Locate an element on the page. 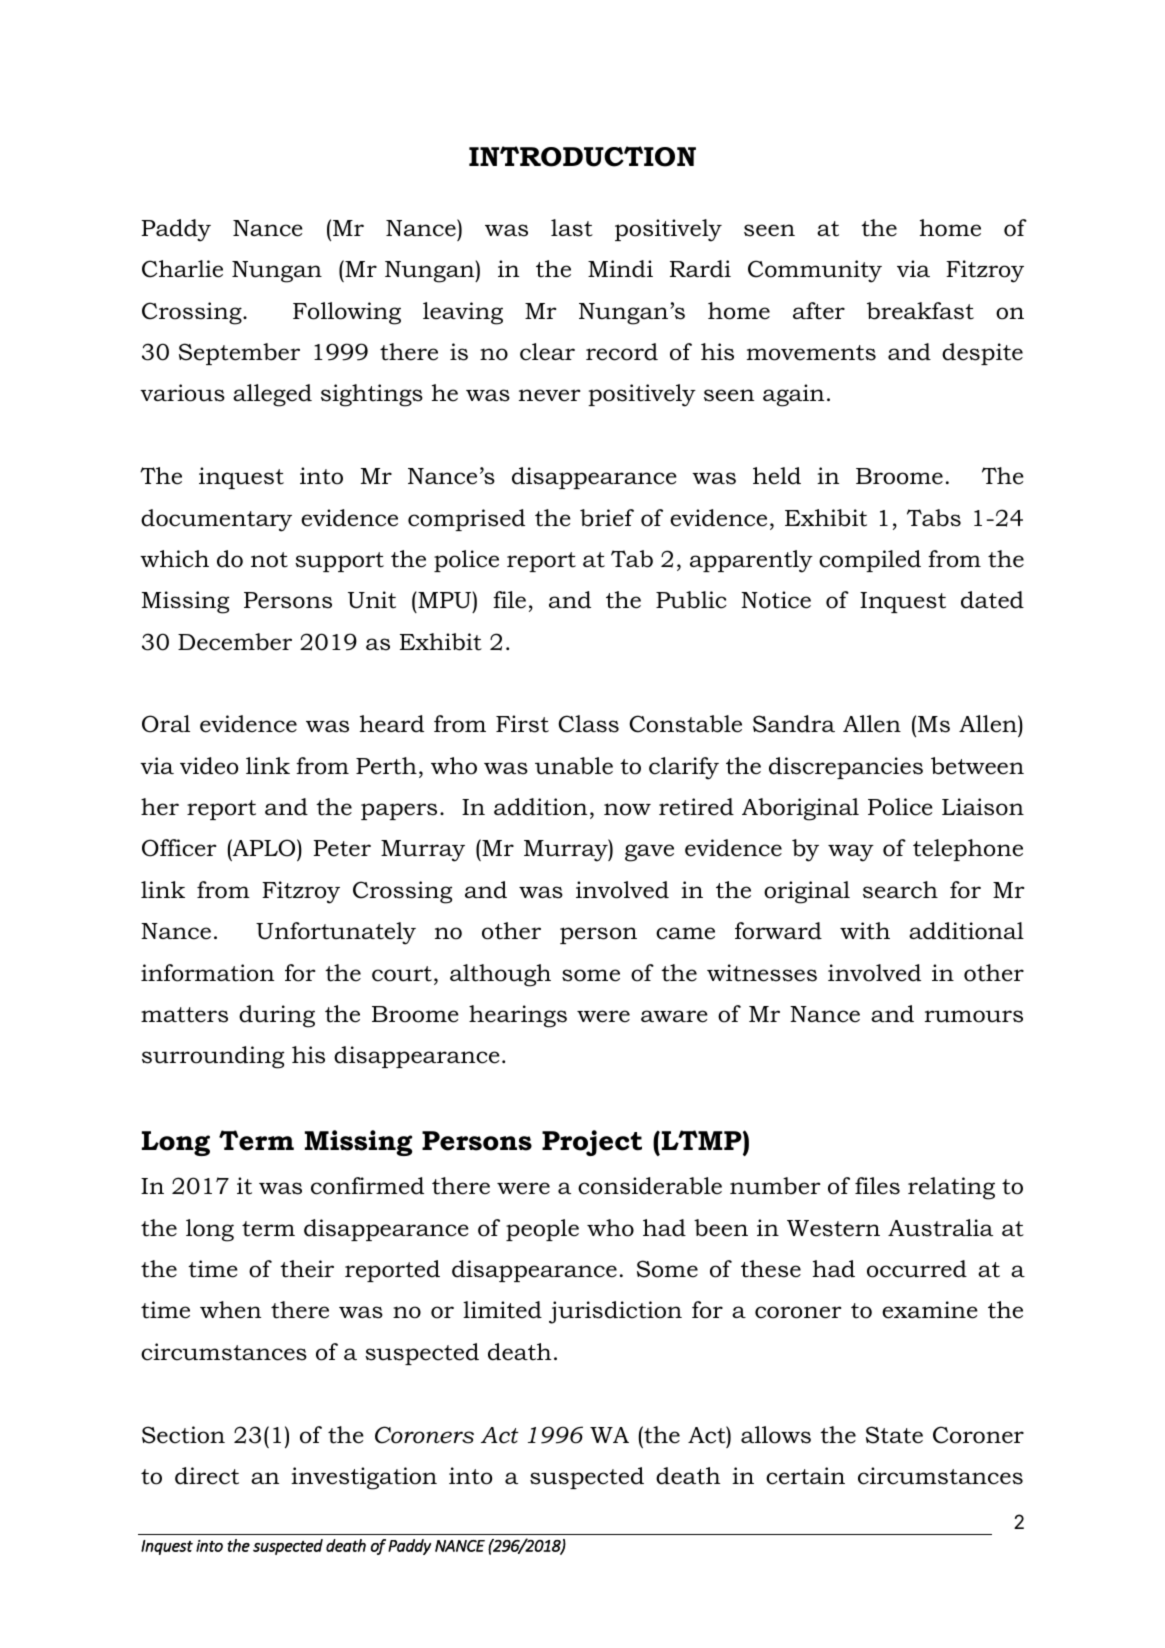 Image resolution: width=1165 pixels, height=1648 pixels. compiled is located at coordinates (870, 561).
